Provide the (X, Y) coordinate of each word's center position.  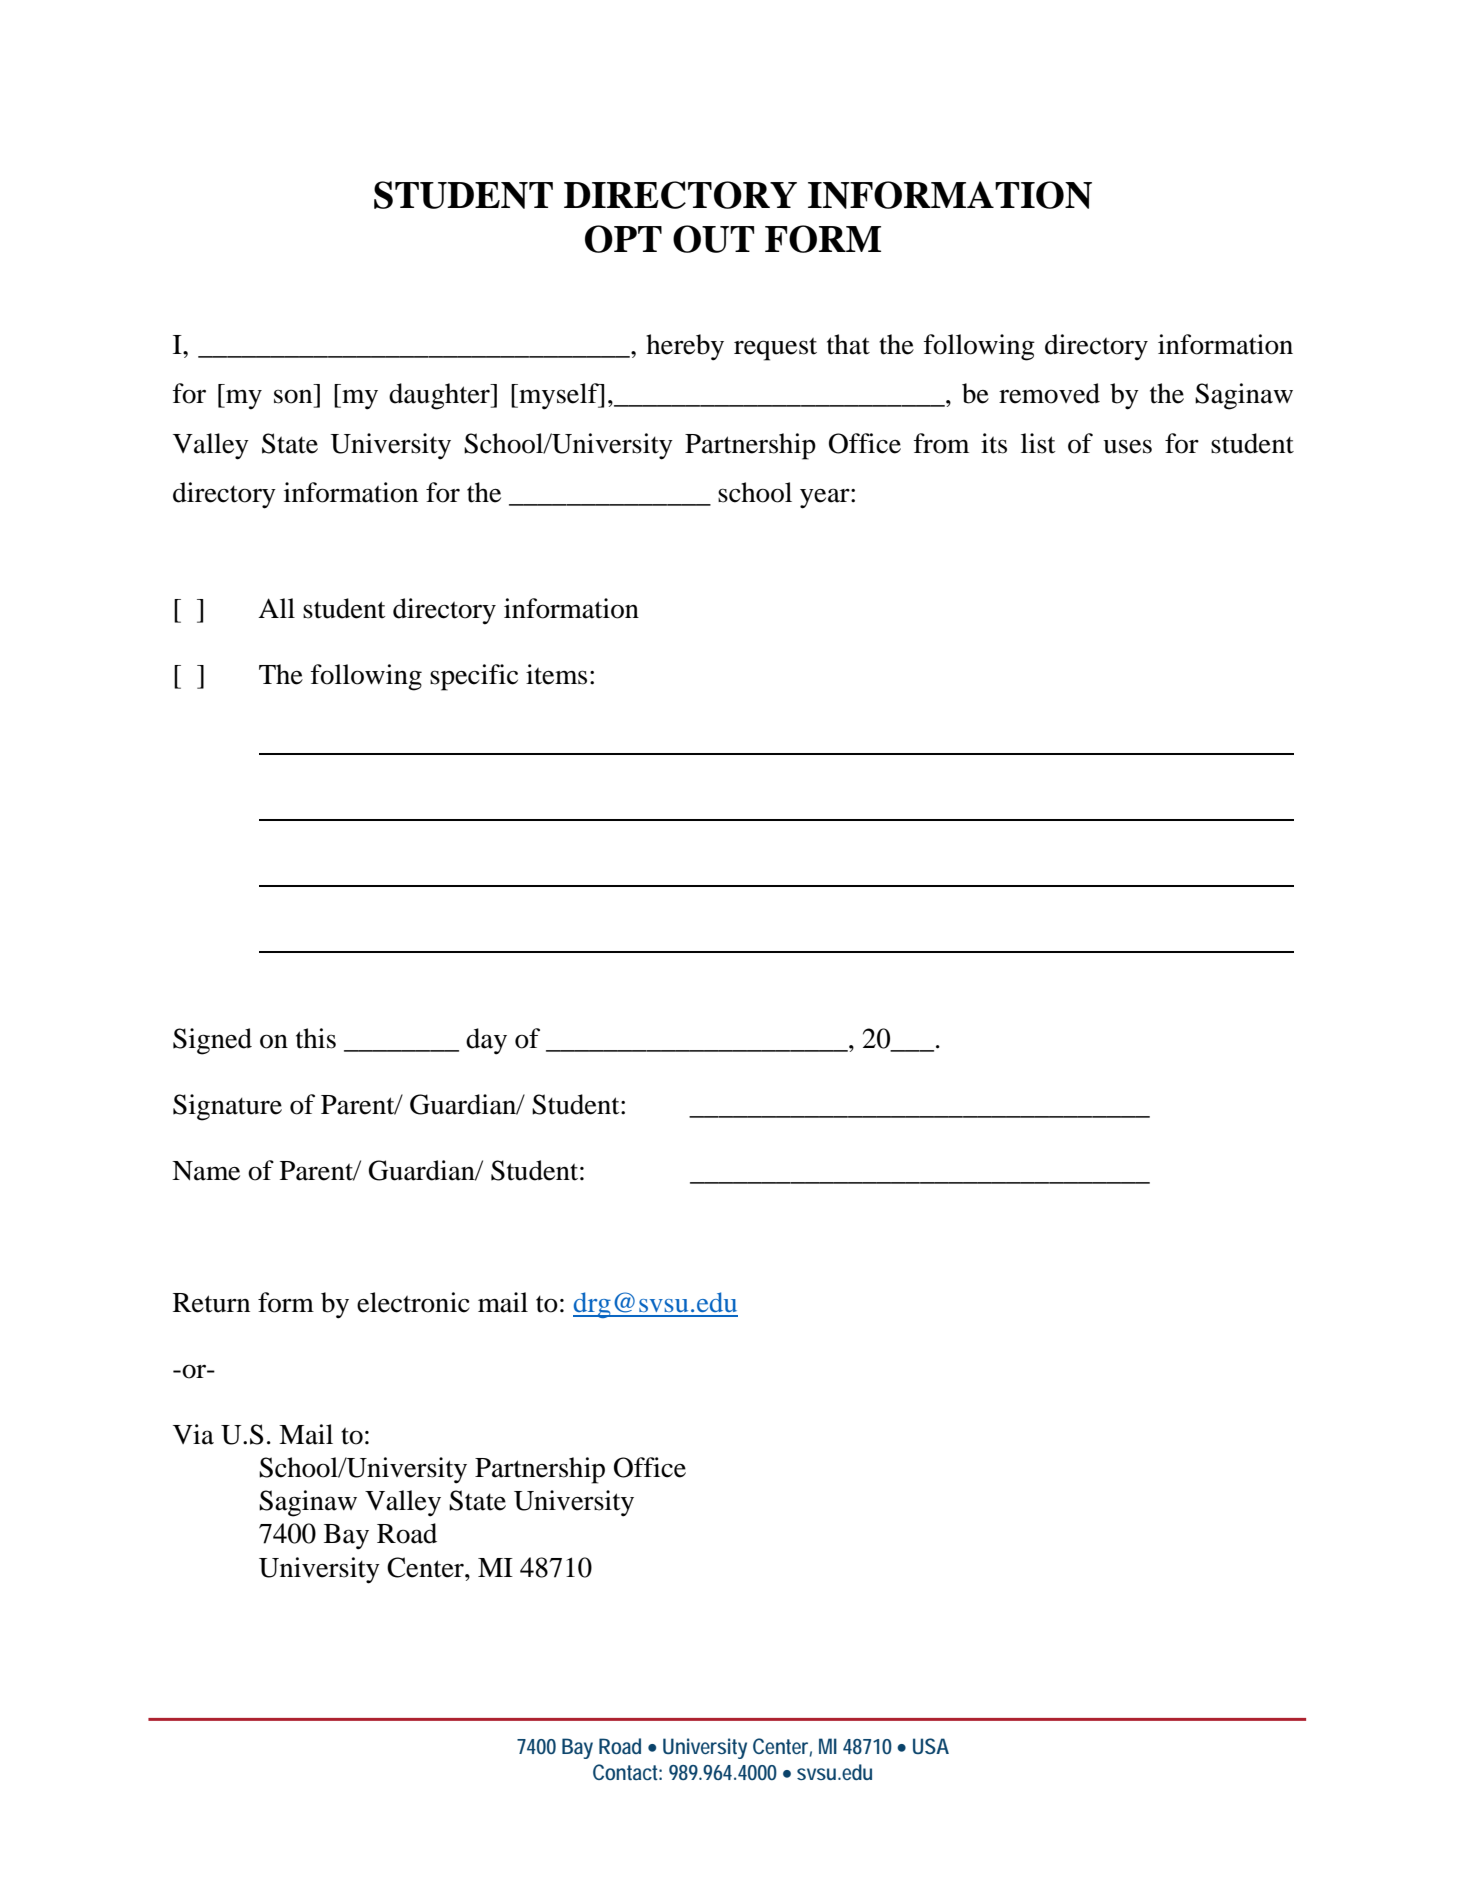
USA (931, 1746)
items (556, 674)
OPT (623, 239)
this (316, 1038)
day (486, 1041)
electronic (413, 1302)
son (293, 396)
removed (1049, 393)
